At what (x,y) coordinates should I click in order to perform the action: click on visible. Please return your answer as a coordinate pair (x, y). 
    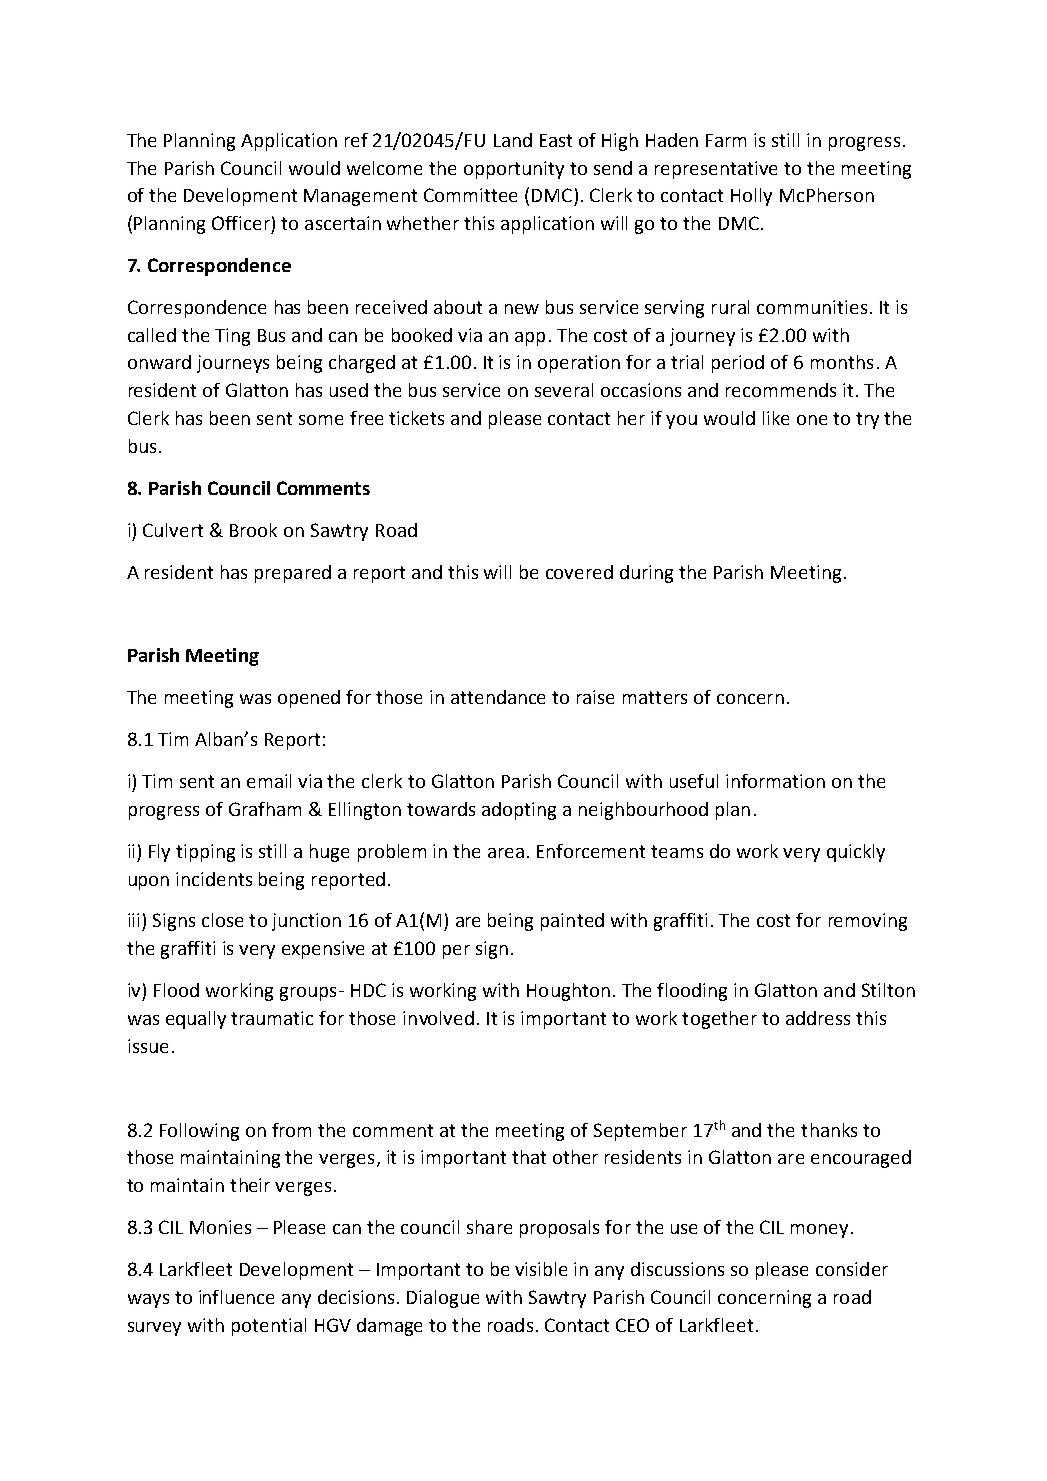
    Looking at the image, I should click on (541, 1269).
